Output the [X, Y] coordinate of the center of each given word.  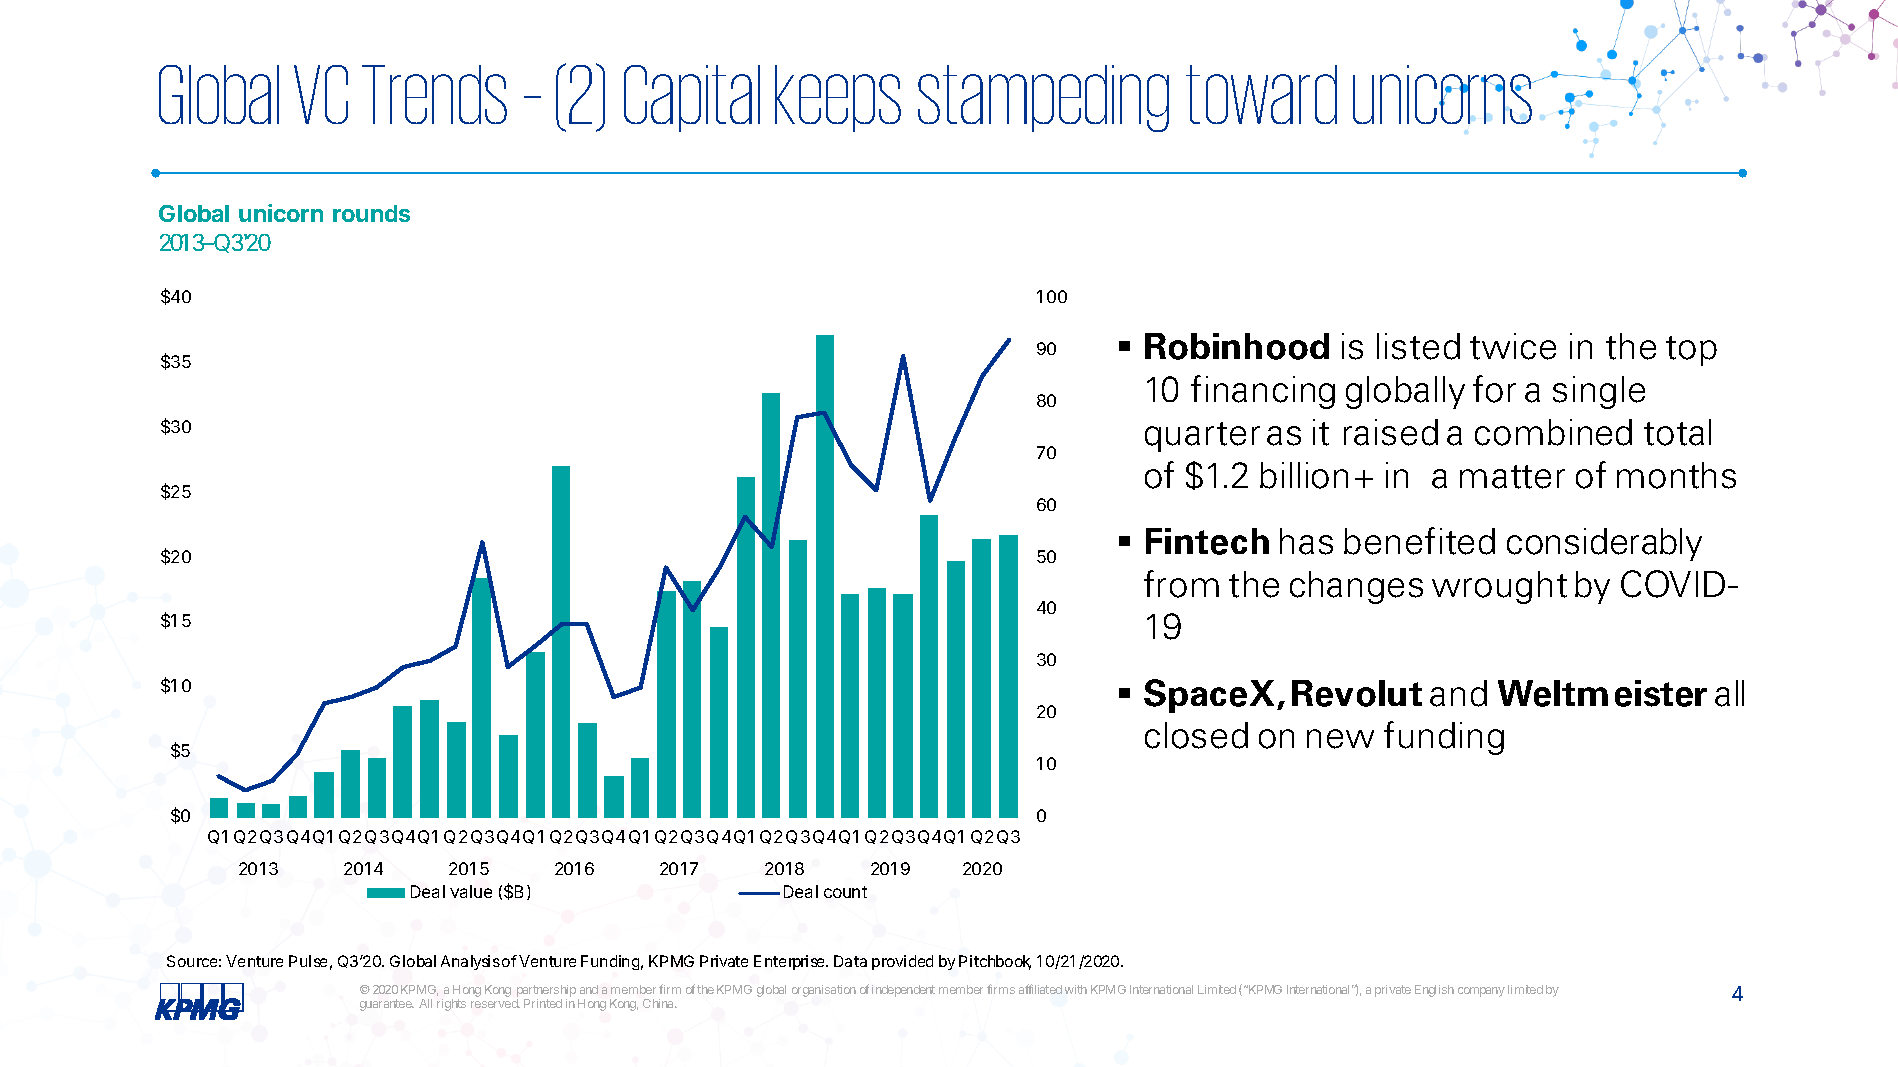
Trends [434, 94]
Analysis [470, 962]
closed [1196, 735]
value [471, 891]
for [1494, 389]
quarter [1202, 437]
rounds [371, 213]
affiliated [1040, 989]
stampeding [1043, 98]
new [1340, 739]
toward [1261, 94]
